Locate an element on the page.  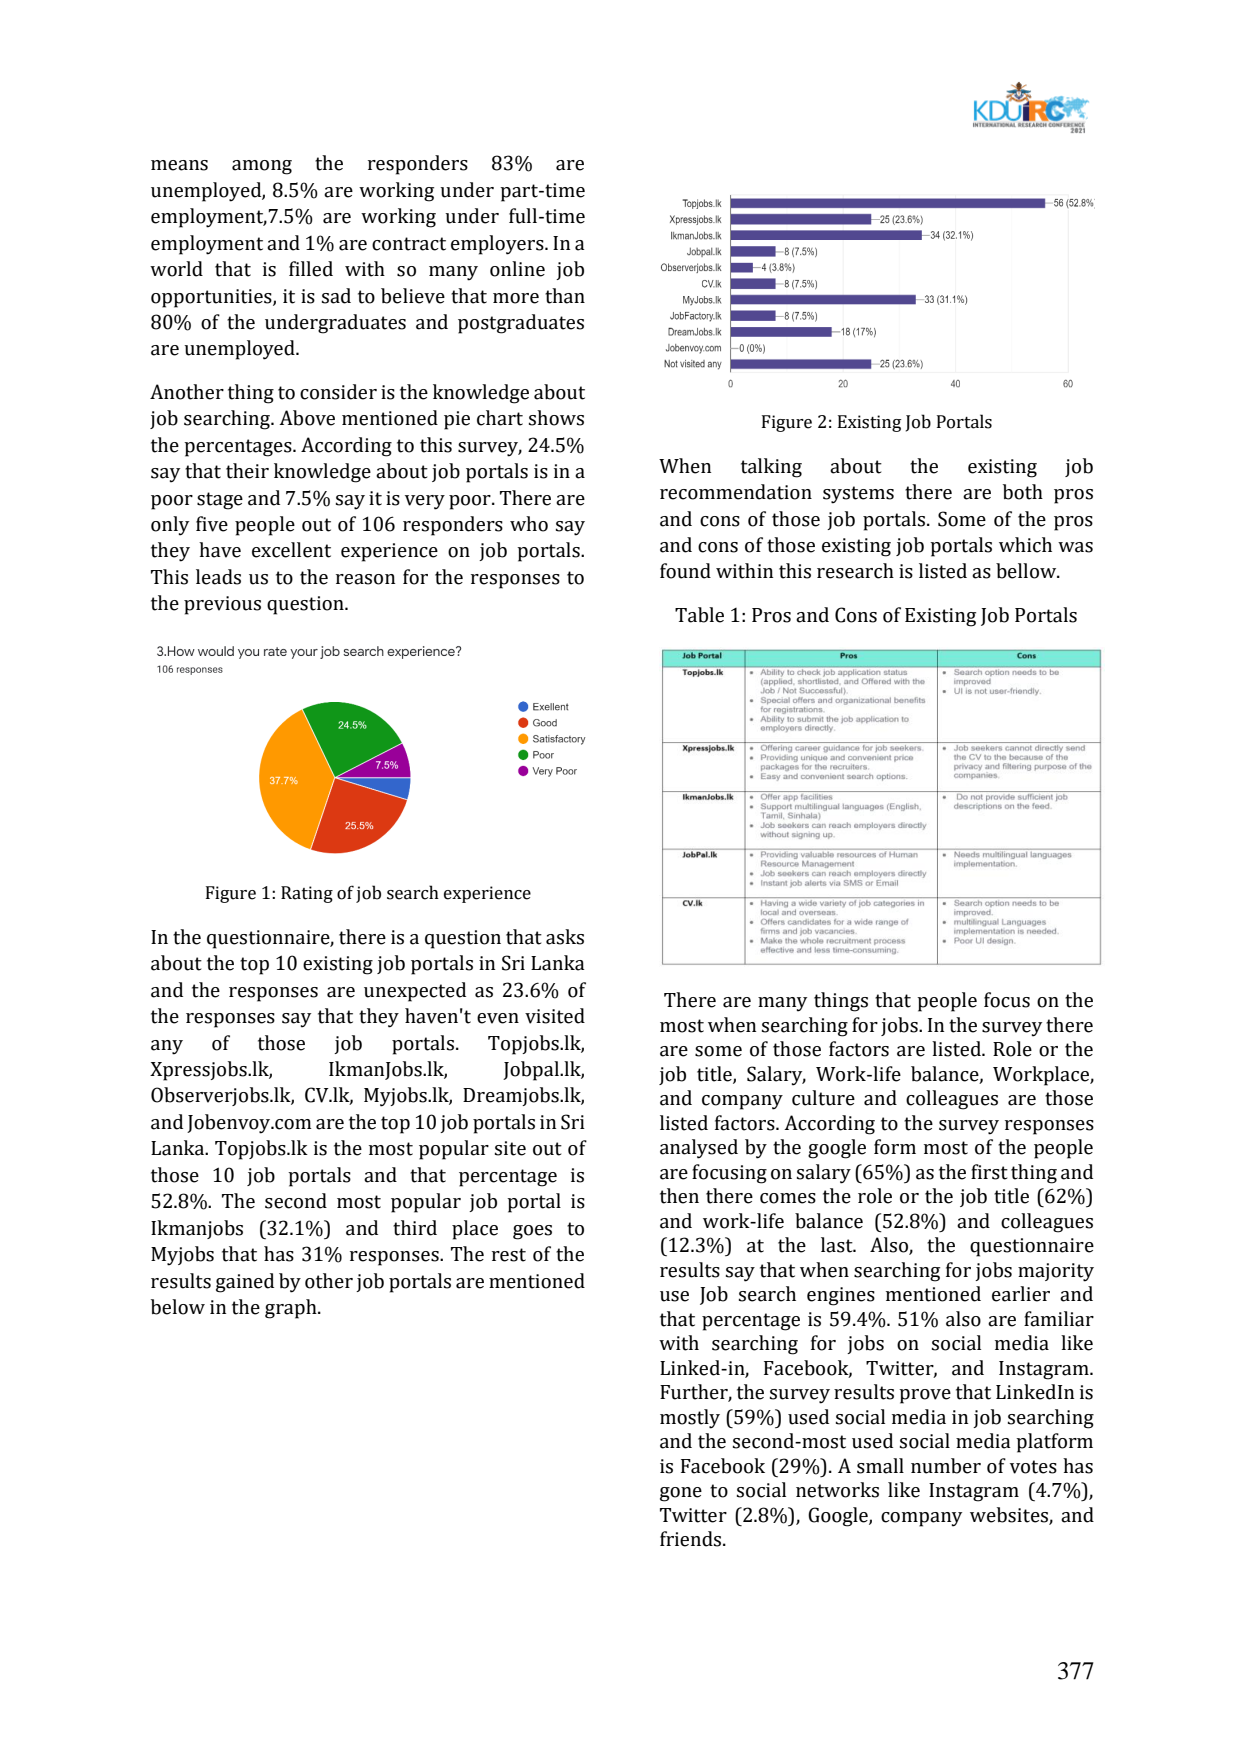
both is located at coordinates (1023, 492).
